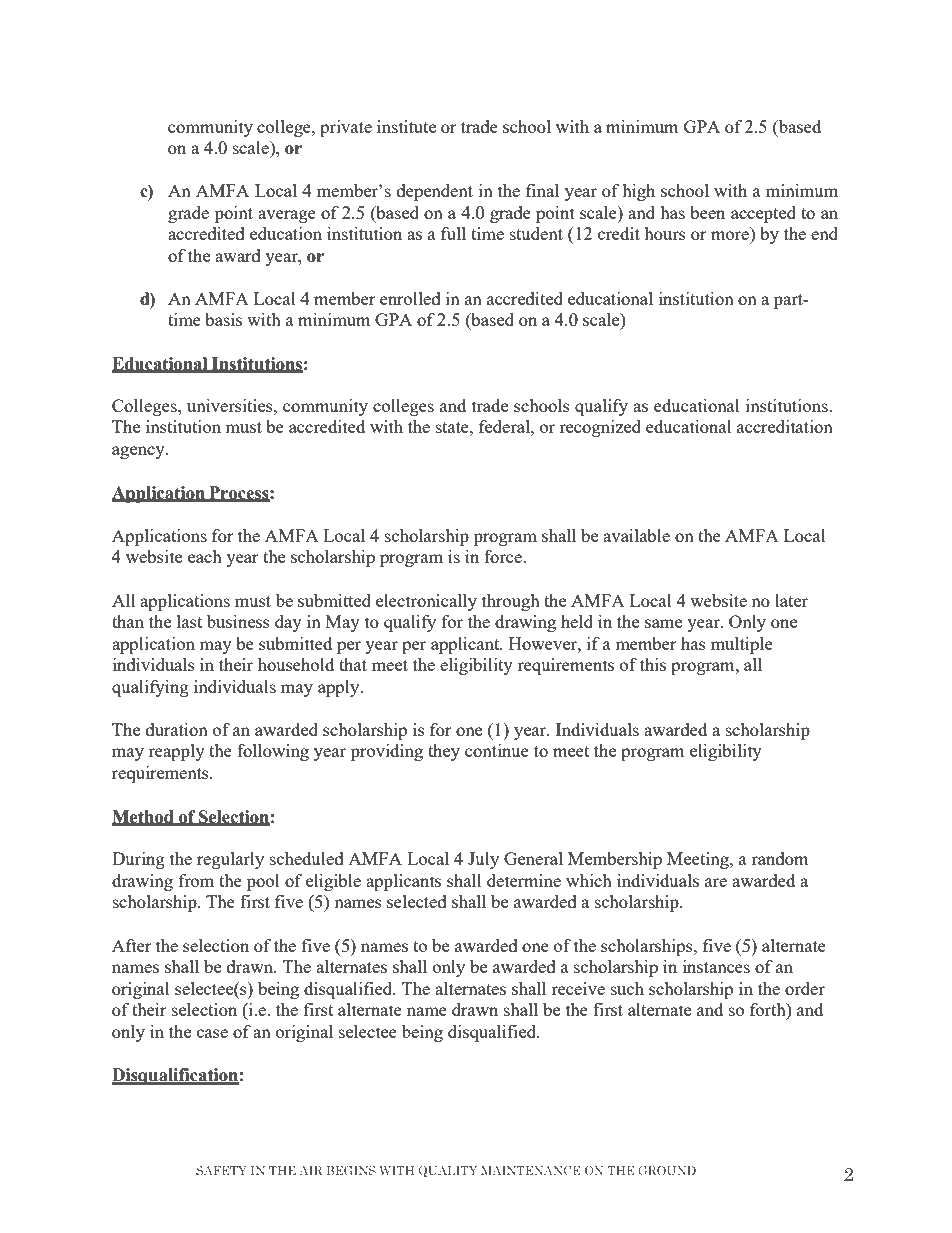 The image size is (952, 1233). What do you see at coordinates (221, 1170) in the screenshot?
I see `SAFETY` at bounding box center [221, 1170].
